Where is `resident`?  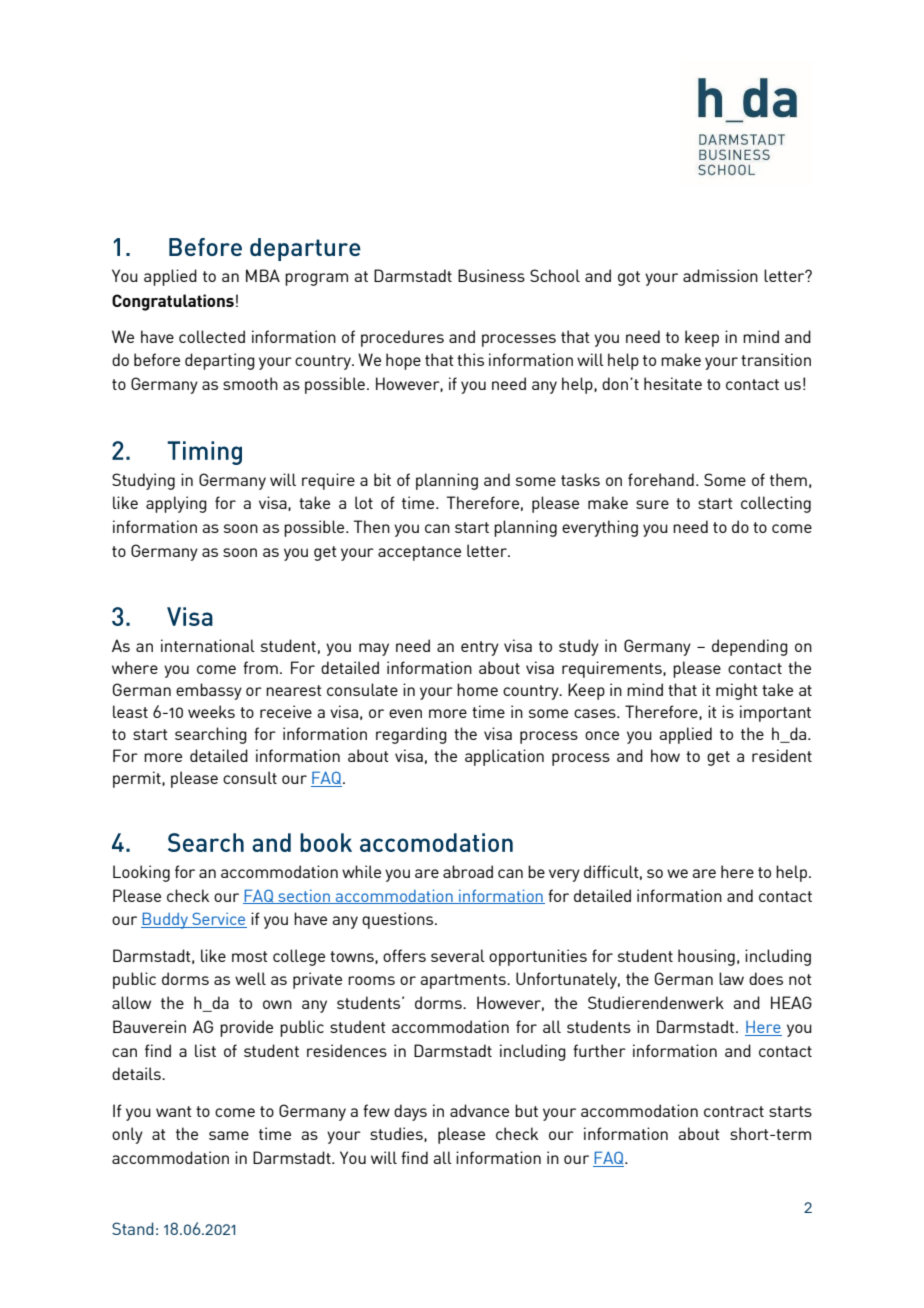 resident is located at coordinates (782, 755).
